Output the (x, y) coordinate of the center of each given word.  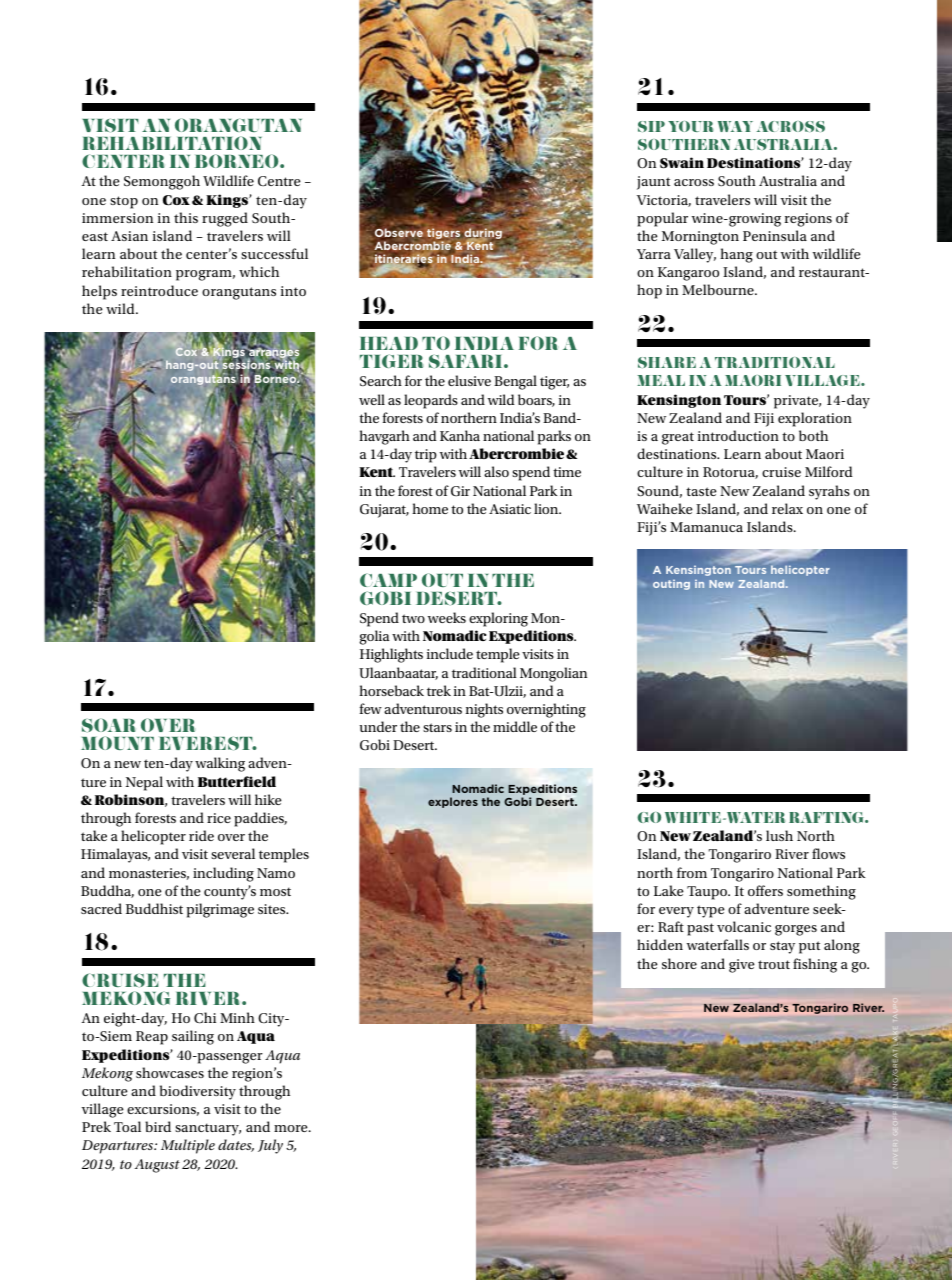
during (483, 234)
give (742, 966)
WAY (735, 126)
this (186, 217)
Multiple (188, 1146)
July (270, 1146)
